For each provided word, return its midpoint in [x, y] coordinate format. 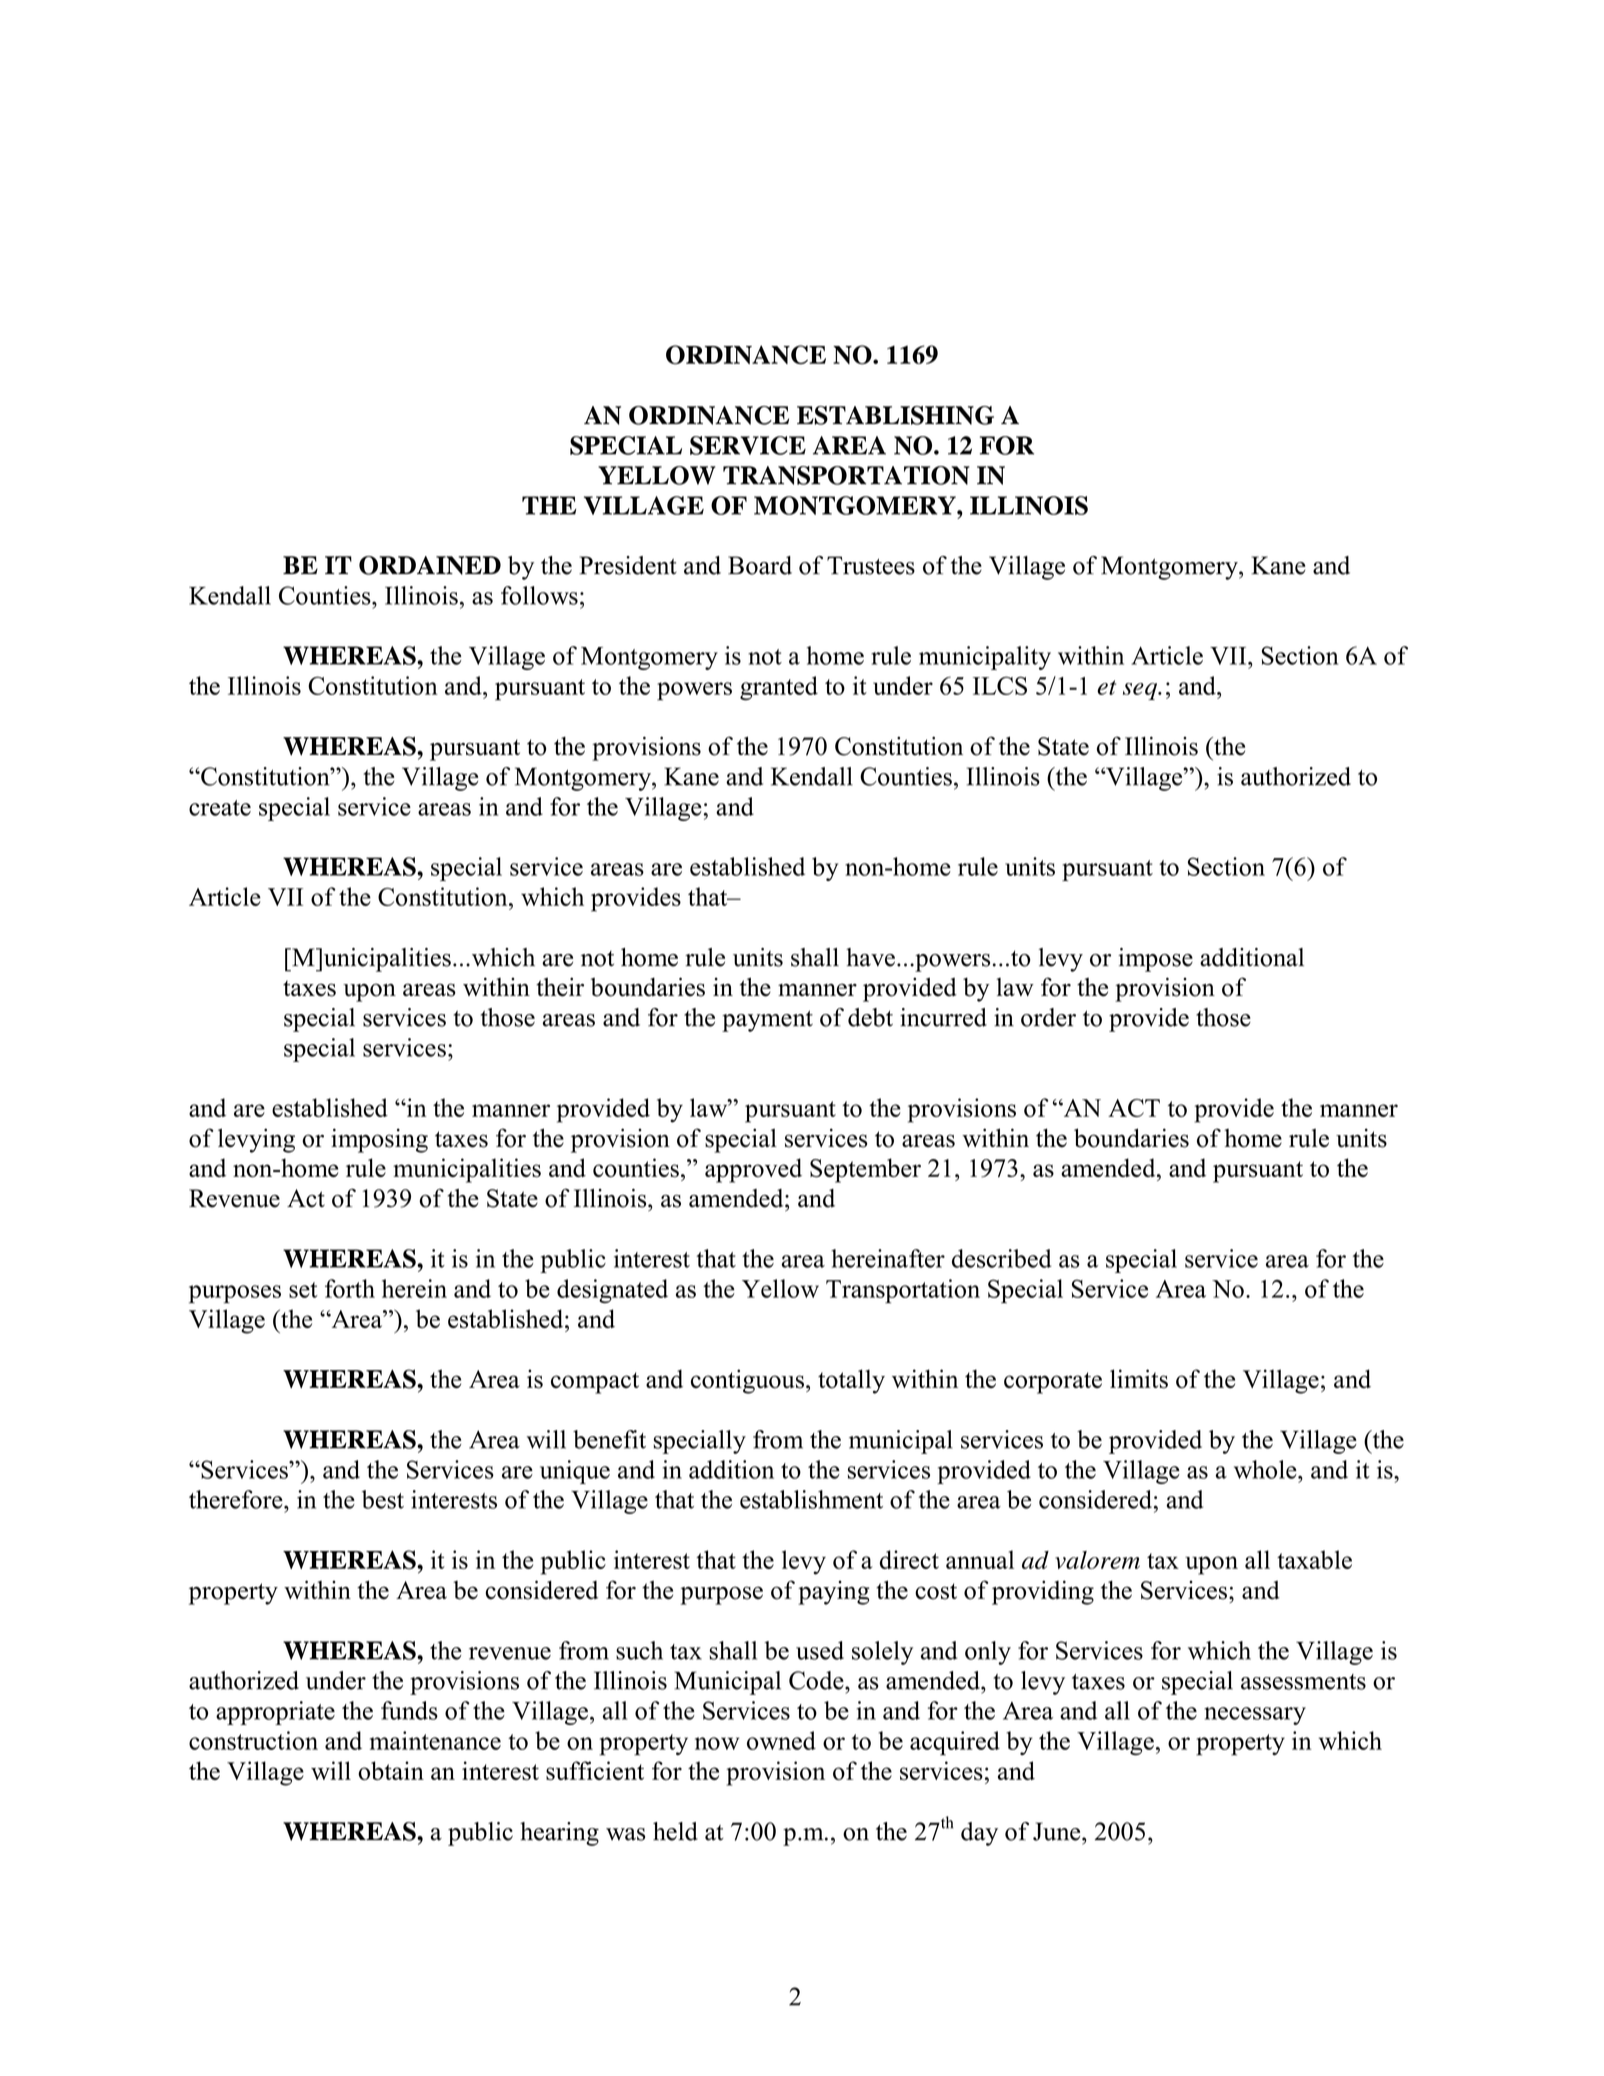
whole [1266, 1469]
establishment [811, 1499]
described [1002, 1258]
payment [767, 1021]
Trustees [871, 565]
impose [1155, 960]
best [383, 1499]
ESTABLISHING [895, 415]
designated [612, 1291]
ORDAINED [430, 565]
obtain [391, 1770]
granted [779, 688]
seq [1141, 691]
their [560, 987]
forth [350, 1288]
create [220, 808]
